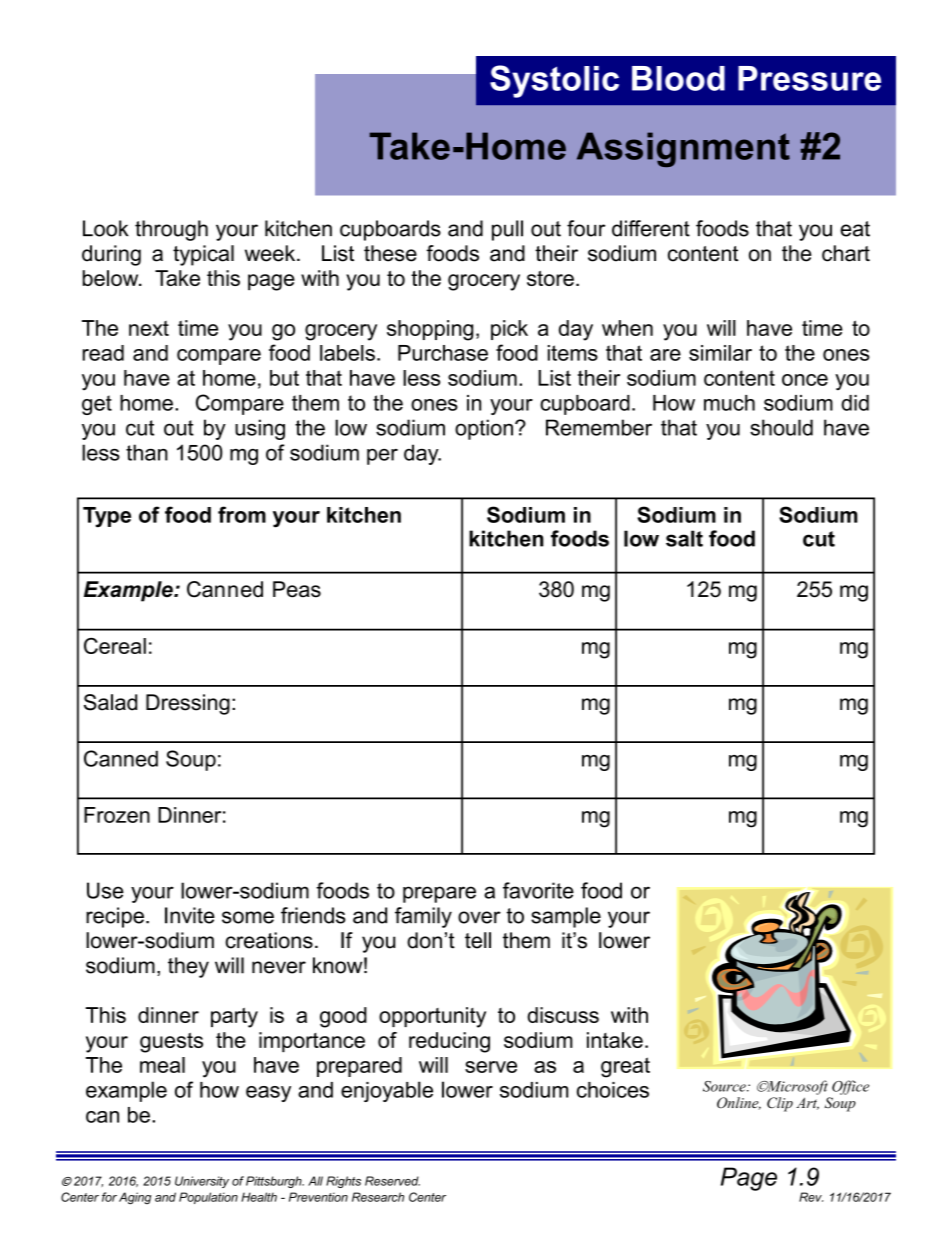  I want to click on Peas, so click(297, 589).
